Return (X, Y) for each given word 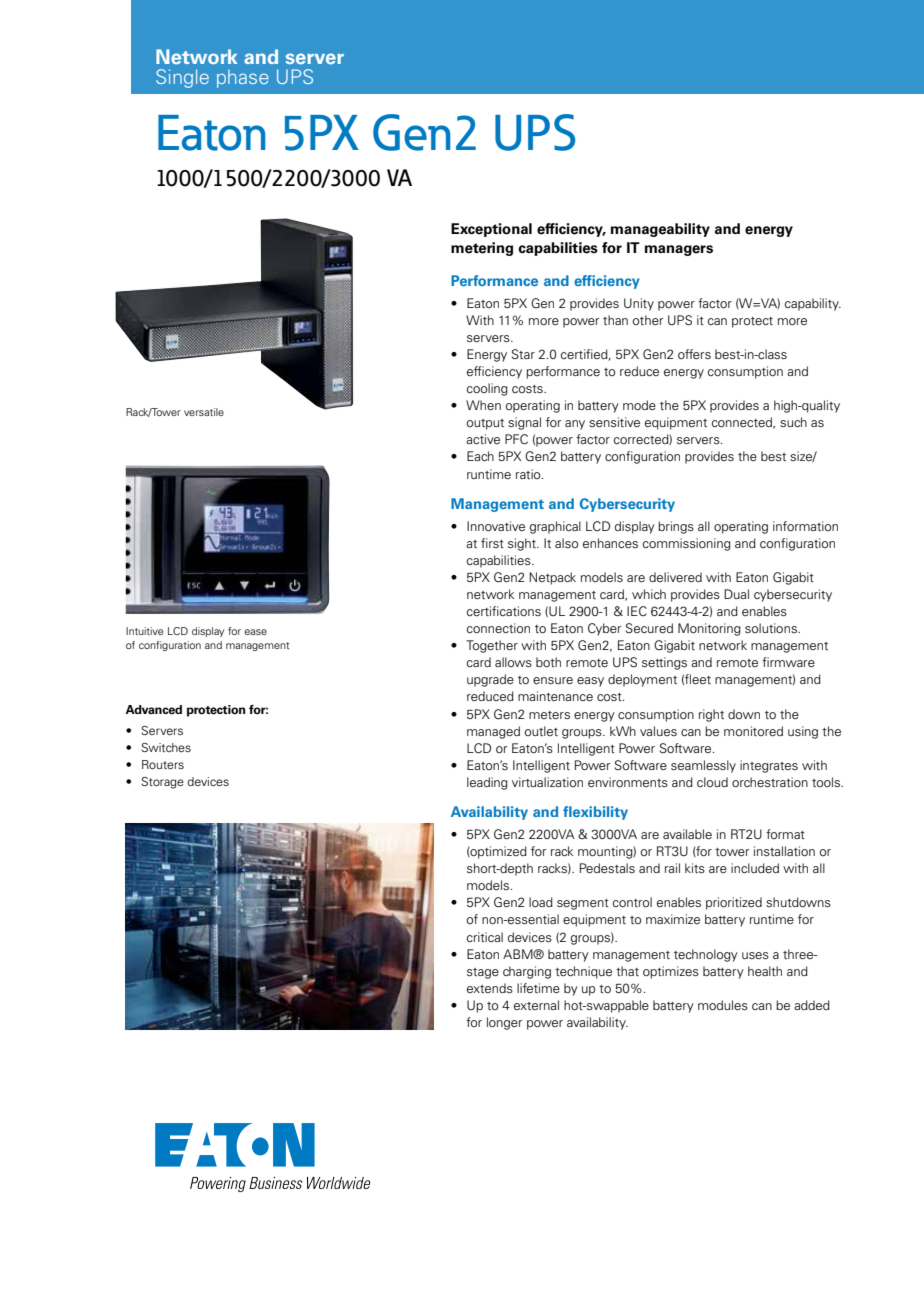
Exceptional (491, 230)
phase (243, 78)
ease (255, 632)
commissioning (687, 544)
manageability (660, 230)
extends (490, 988)
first (492, 543)
